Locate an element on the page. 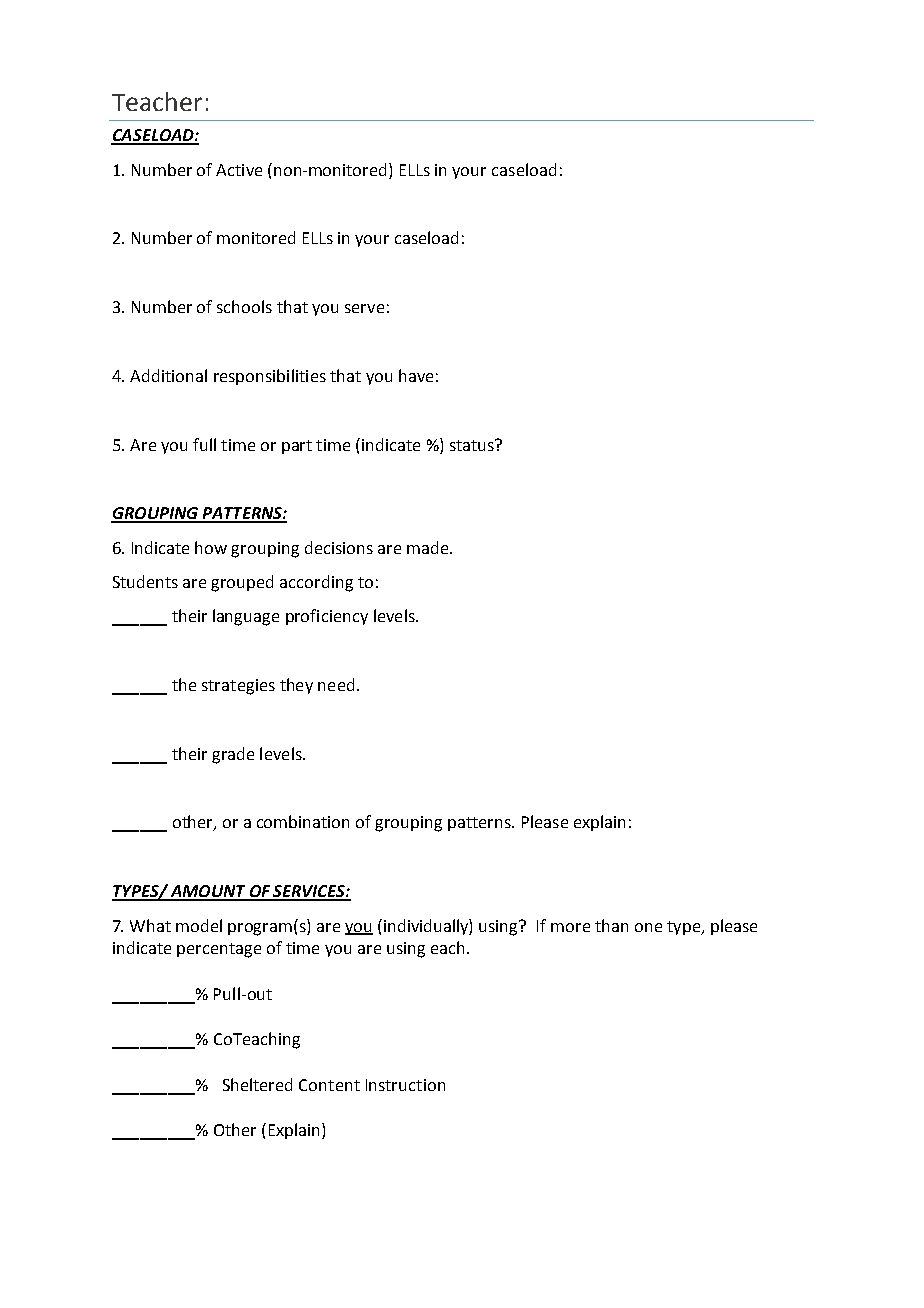  Active is located at coordinates (239, 170).
